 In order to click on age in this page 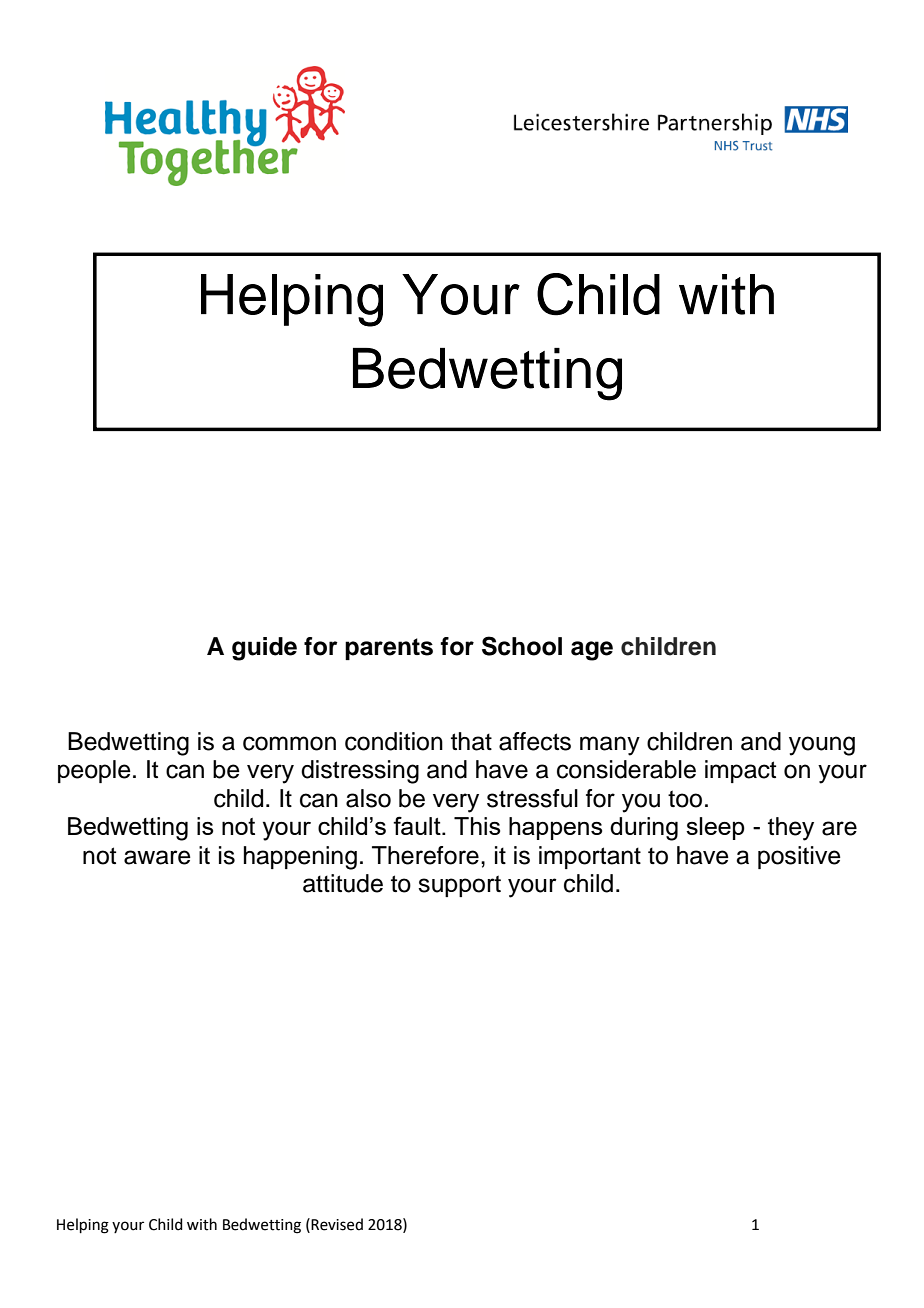, I will do `click(592, 651)`.
